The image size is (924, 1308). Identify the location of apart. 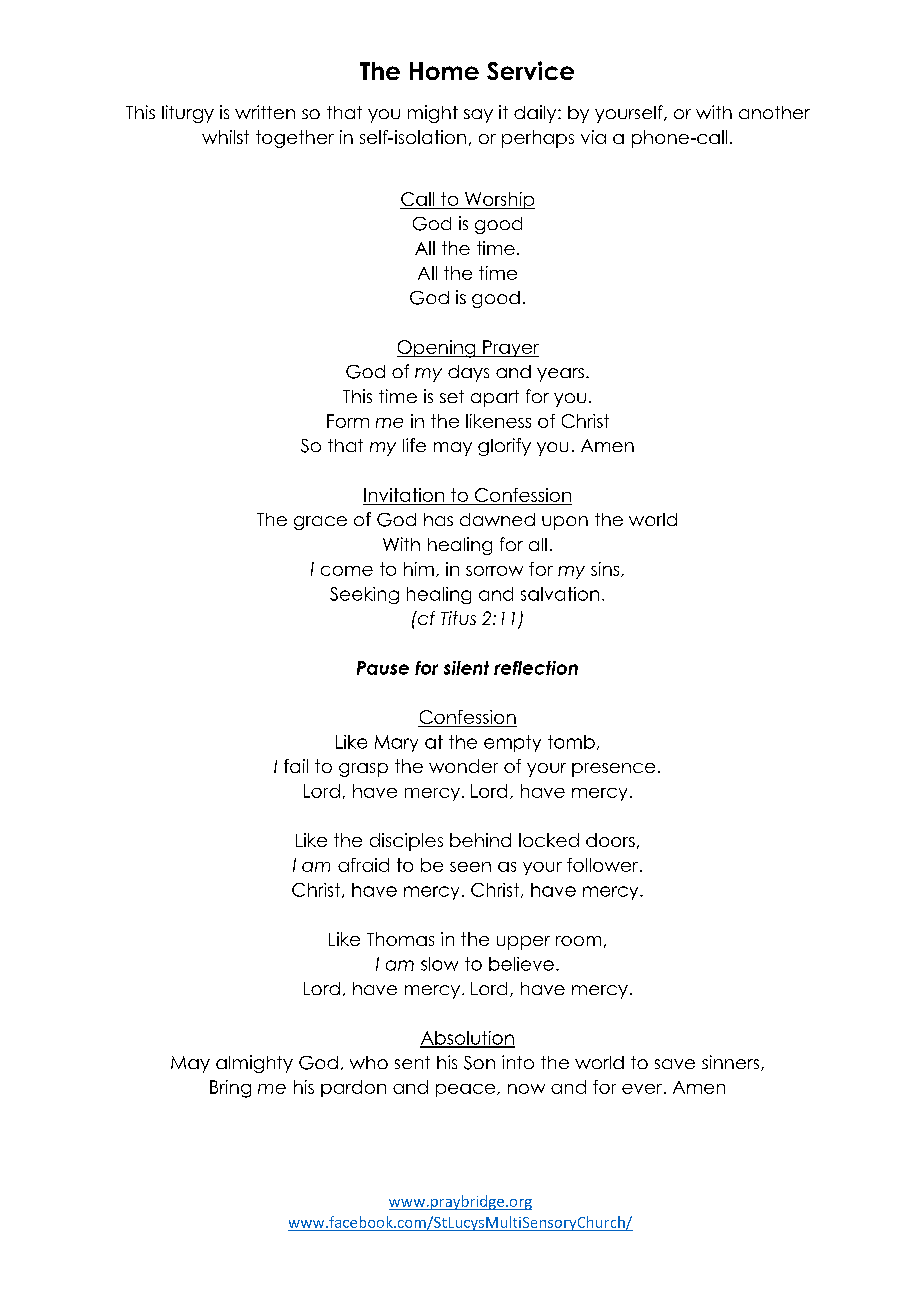
(495, 398).
